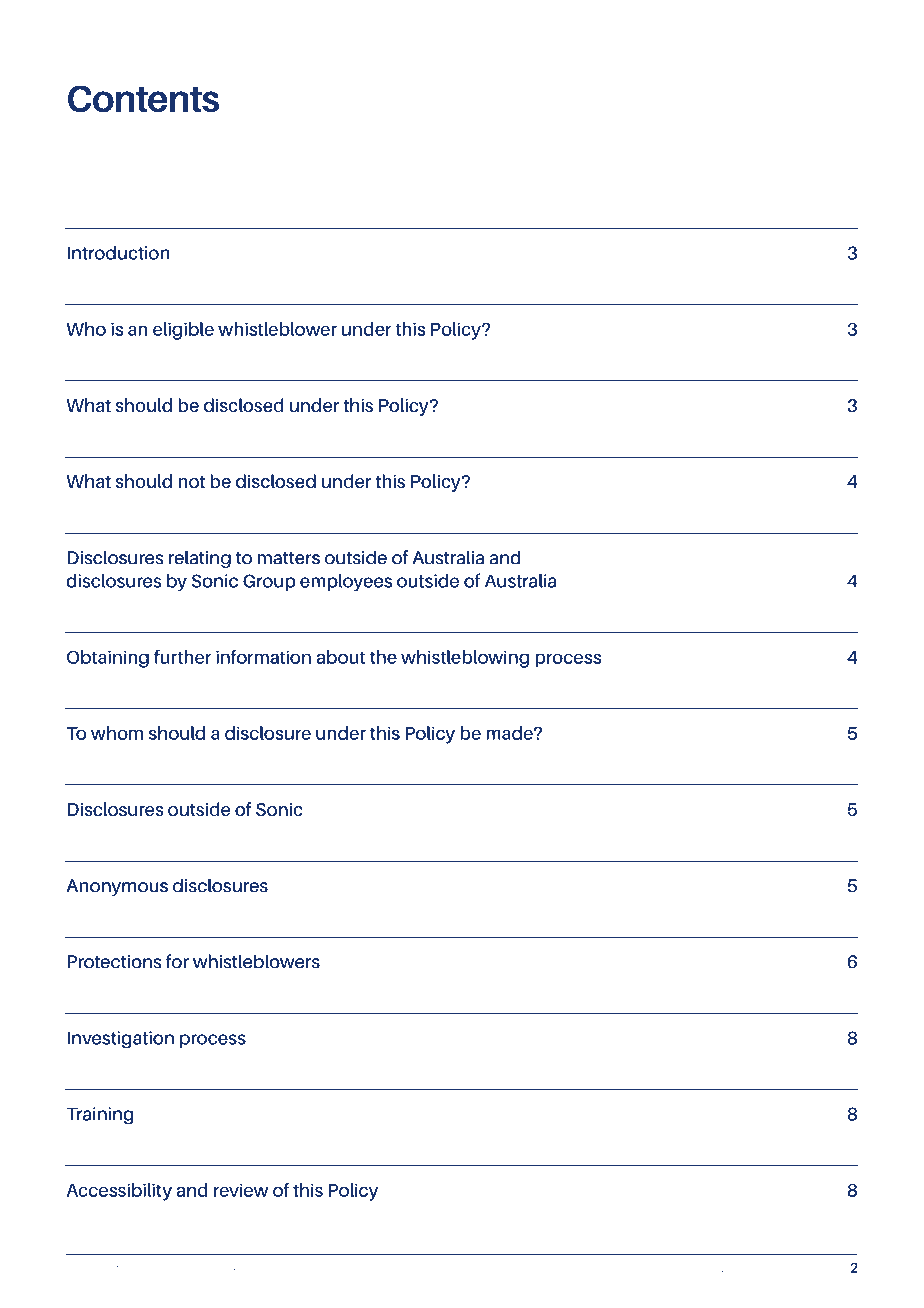  What do you see at coordinates (718, 1269) in the image?
I see `Details` at bounding box center [718, 1269].
